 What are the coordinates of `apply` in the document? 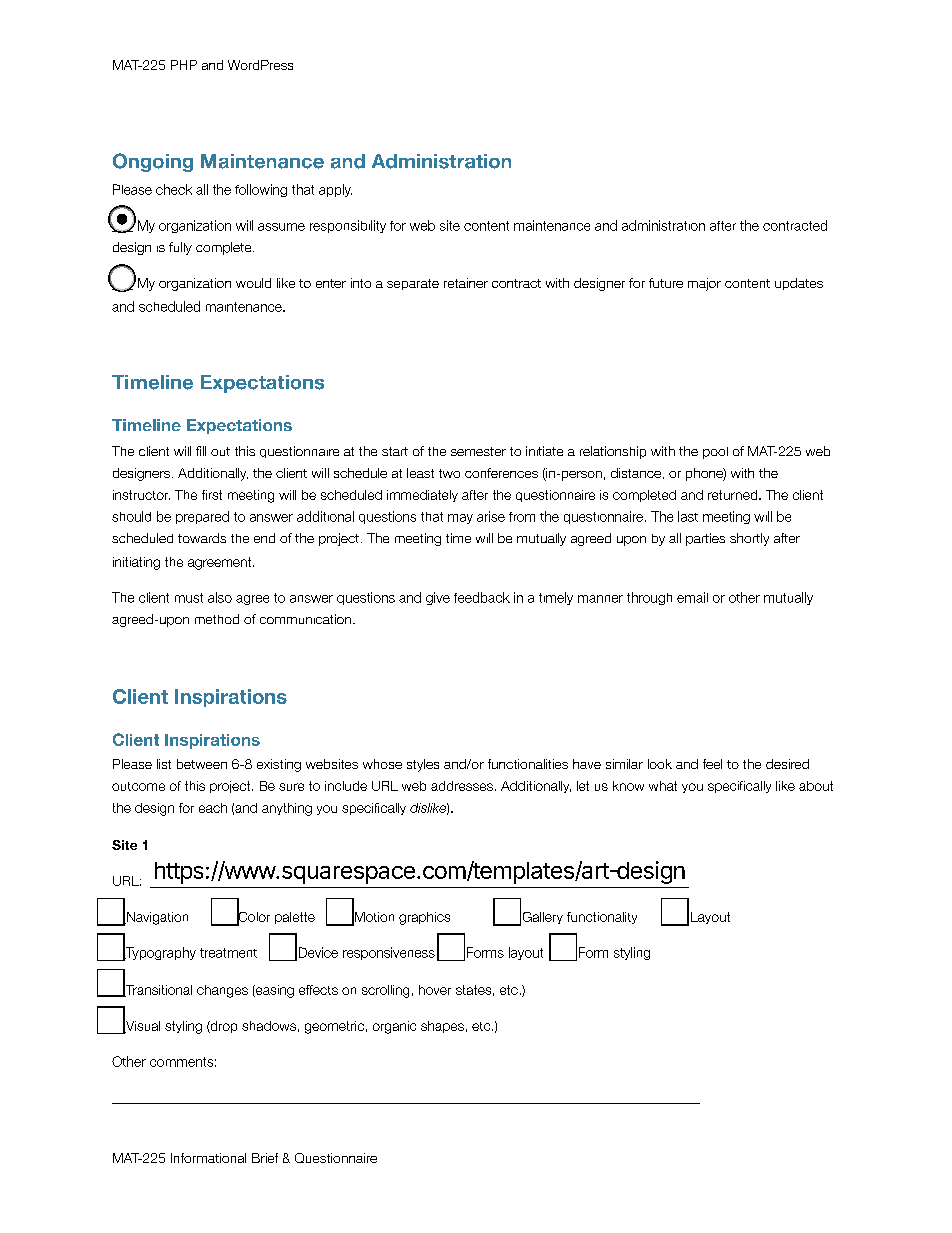 It's located at (335, 190).
